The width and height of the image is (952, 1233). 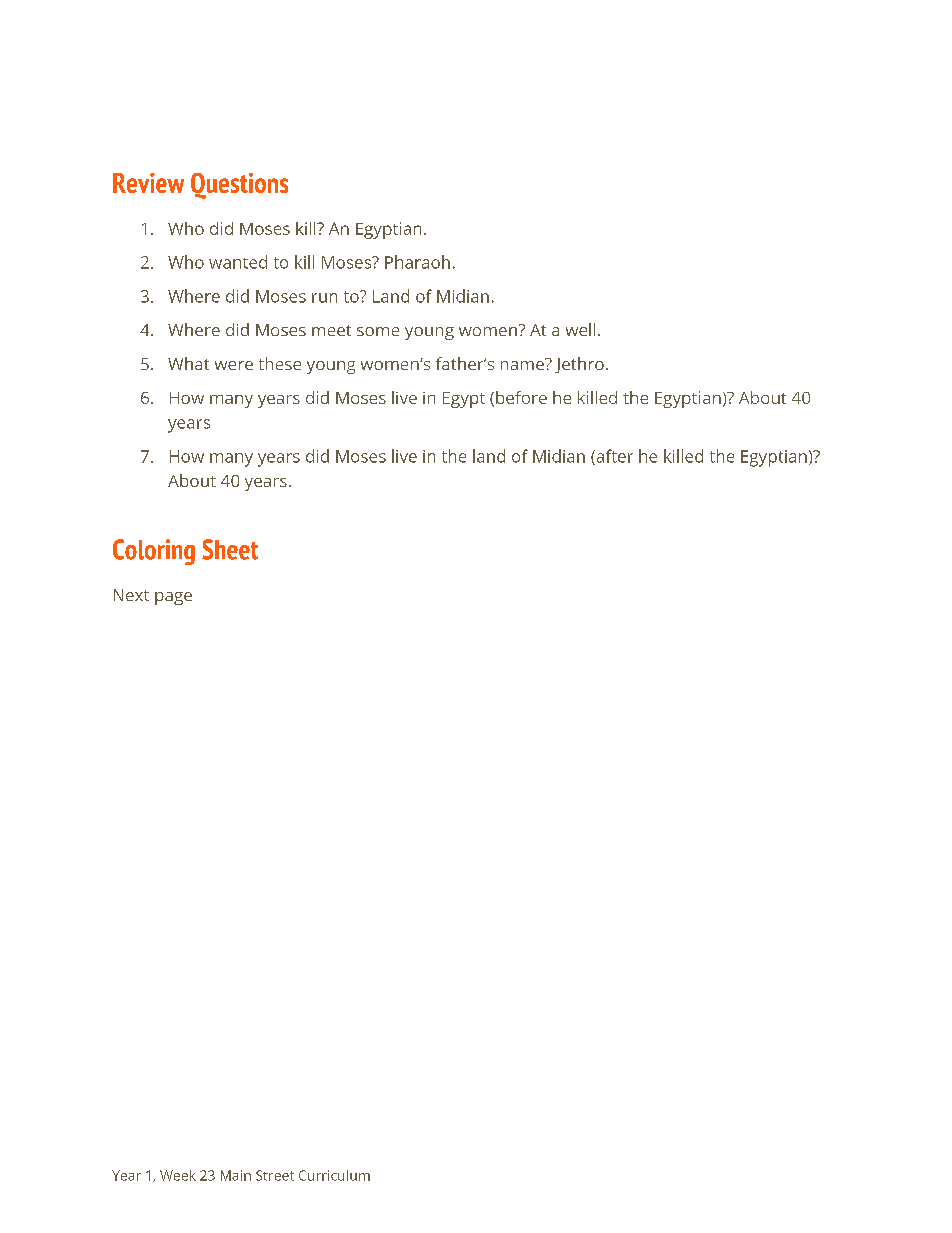 What do you see at coordinates (178, 1175) in the image?
I see `Week` at bounding box center [178, 1175].
